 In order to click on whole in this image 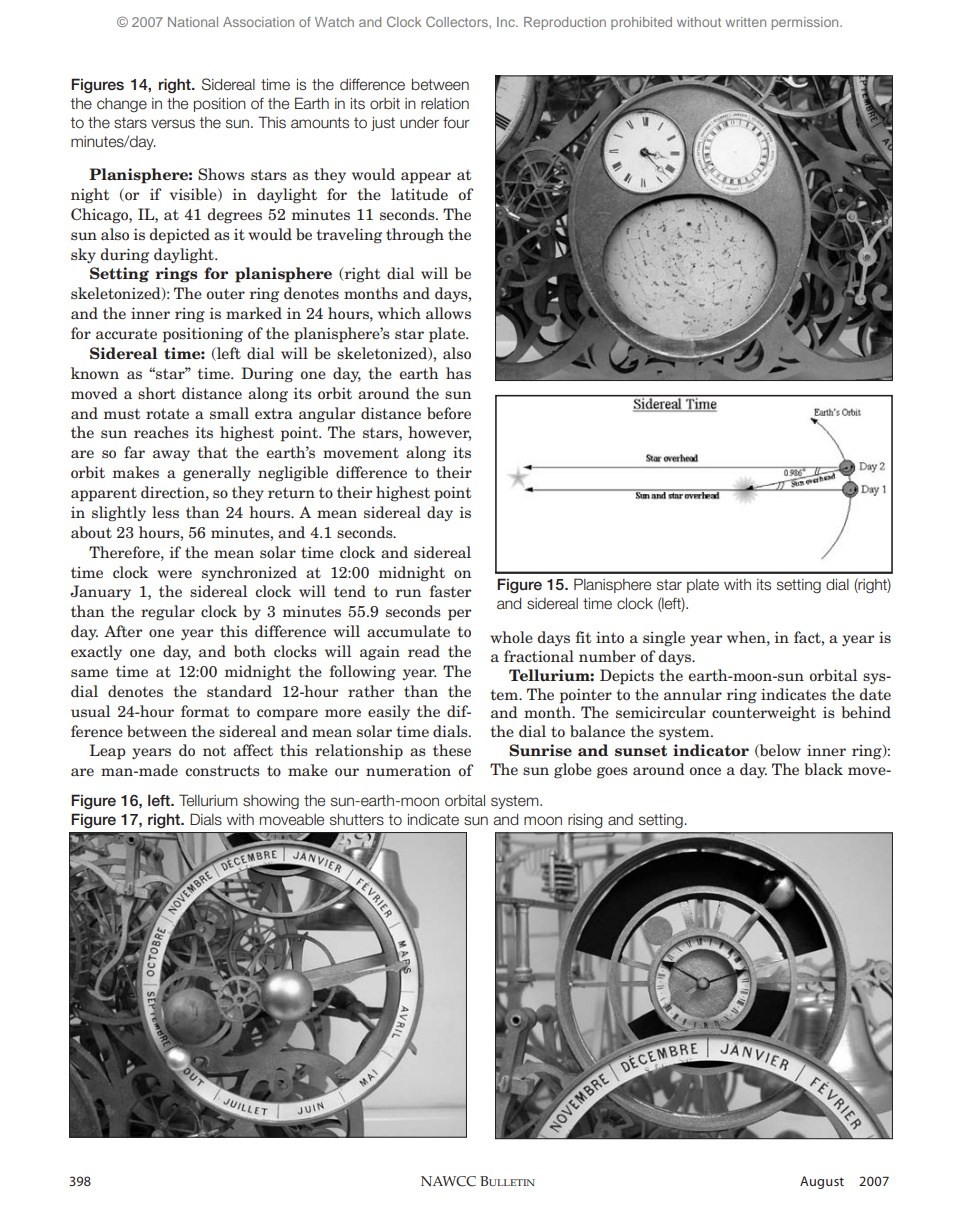, I will do `click(511, 637)`.
